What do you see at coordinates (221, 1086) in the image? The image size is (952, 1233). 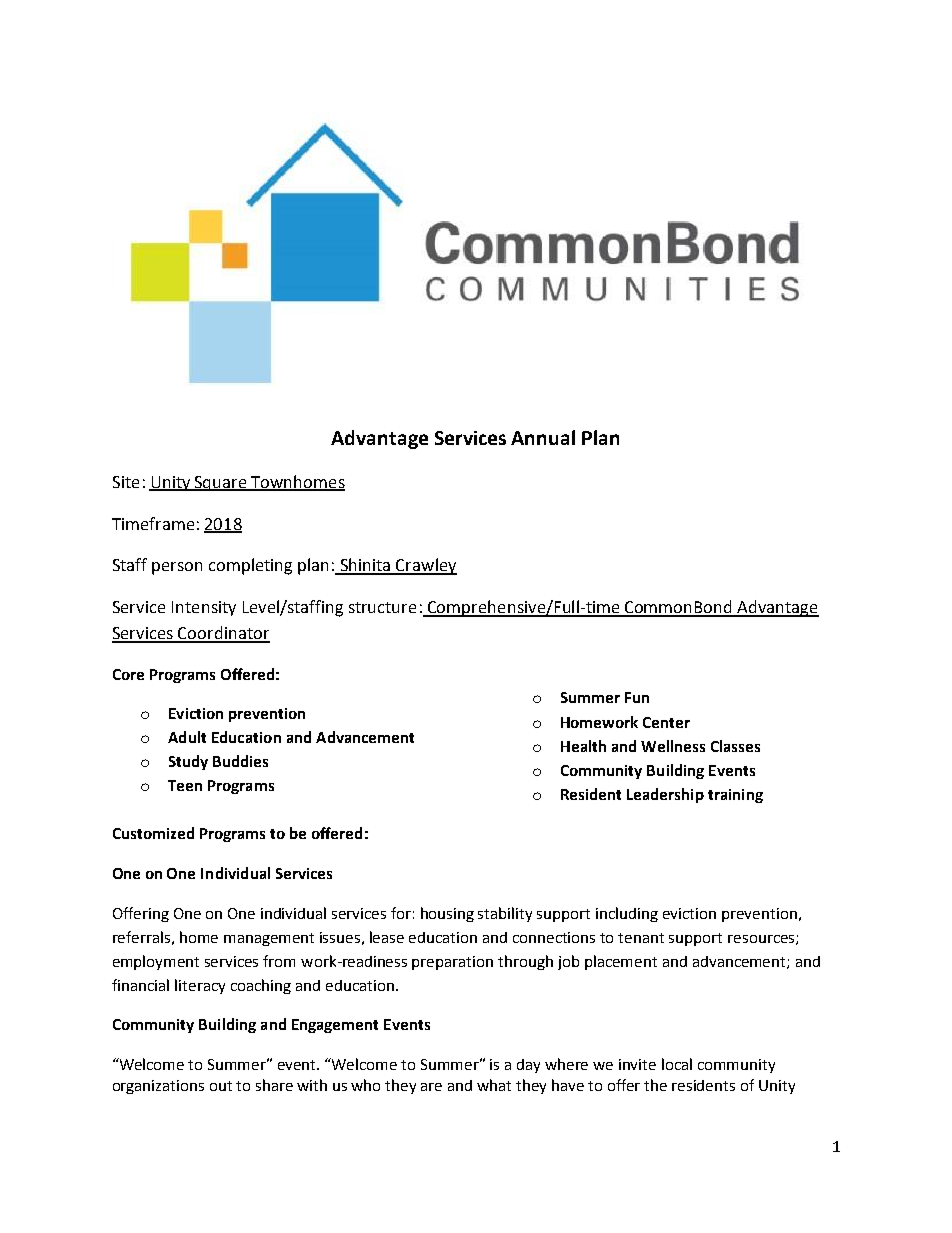 I see `out` at bounding box center [221, 1086].
